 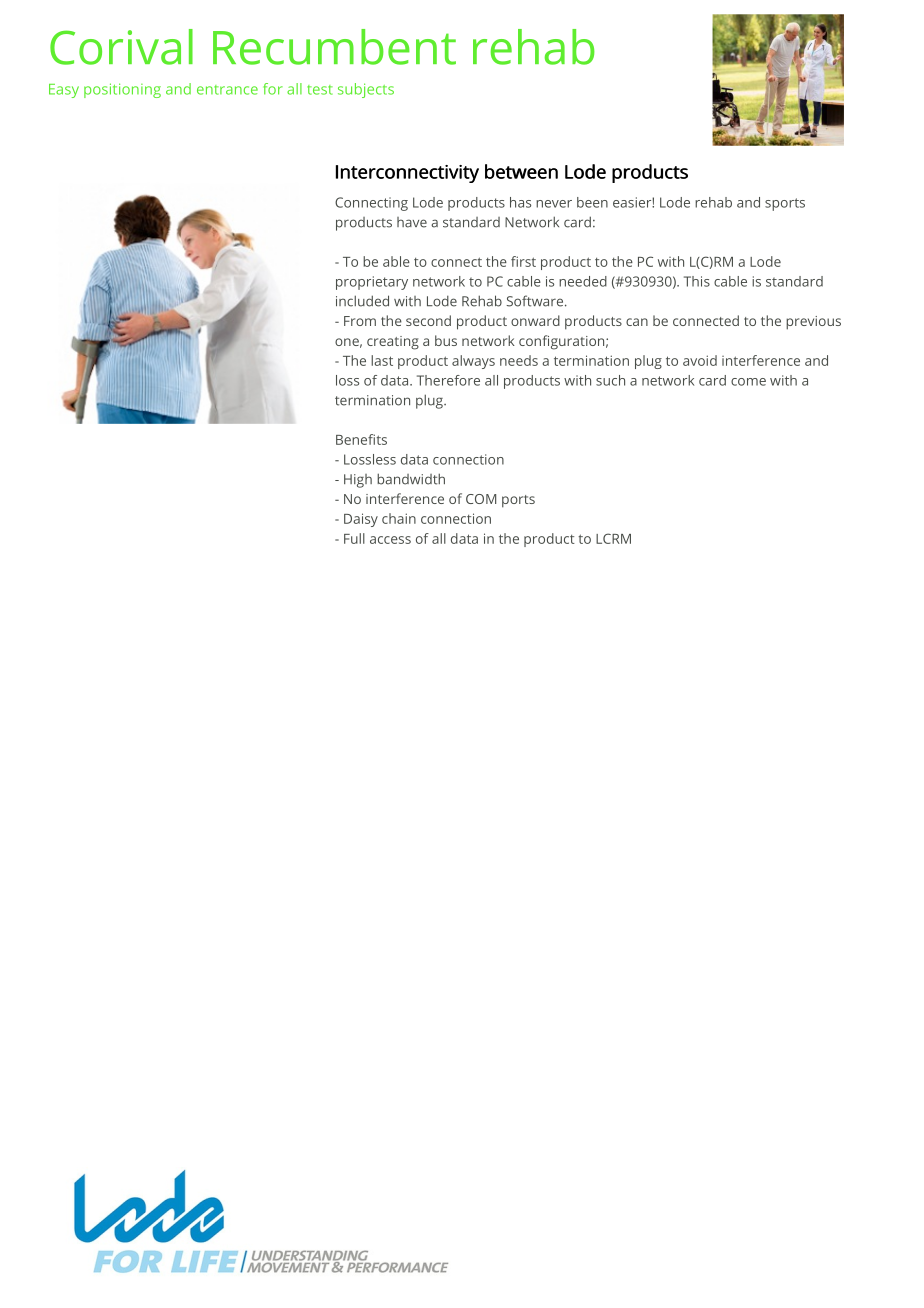 What do you see at coordinates (592, 202) in the screenshot?
I see `been` at bounding box center [592, 202].
